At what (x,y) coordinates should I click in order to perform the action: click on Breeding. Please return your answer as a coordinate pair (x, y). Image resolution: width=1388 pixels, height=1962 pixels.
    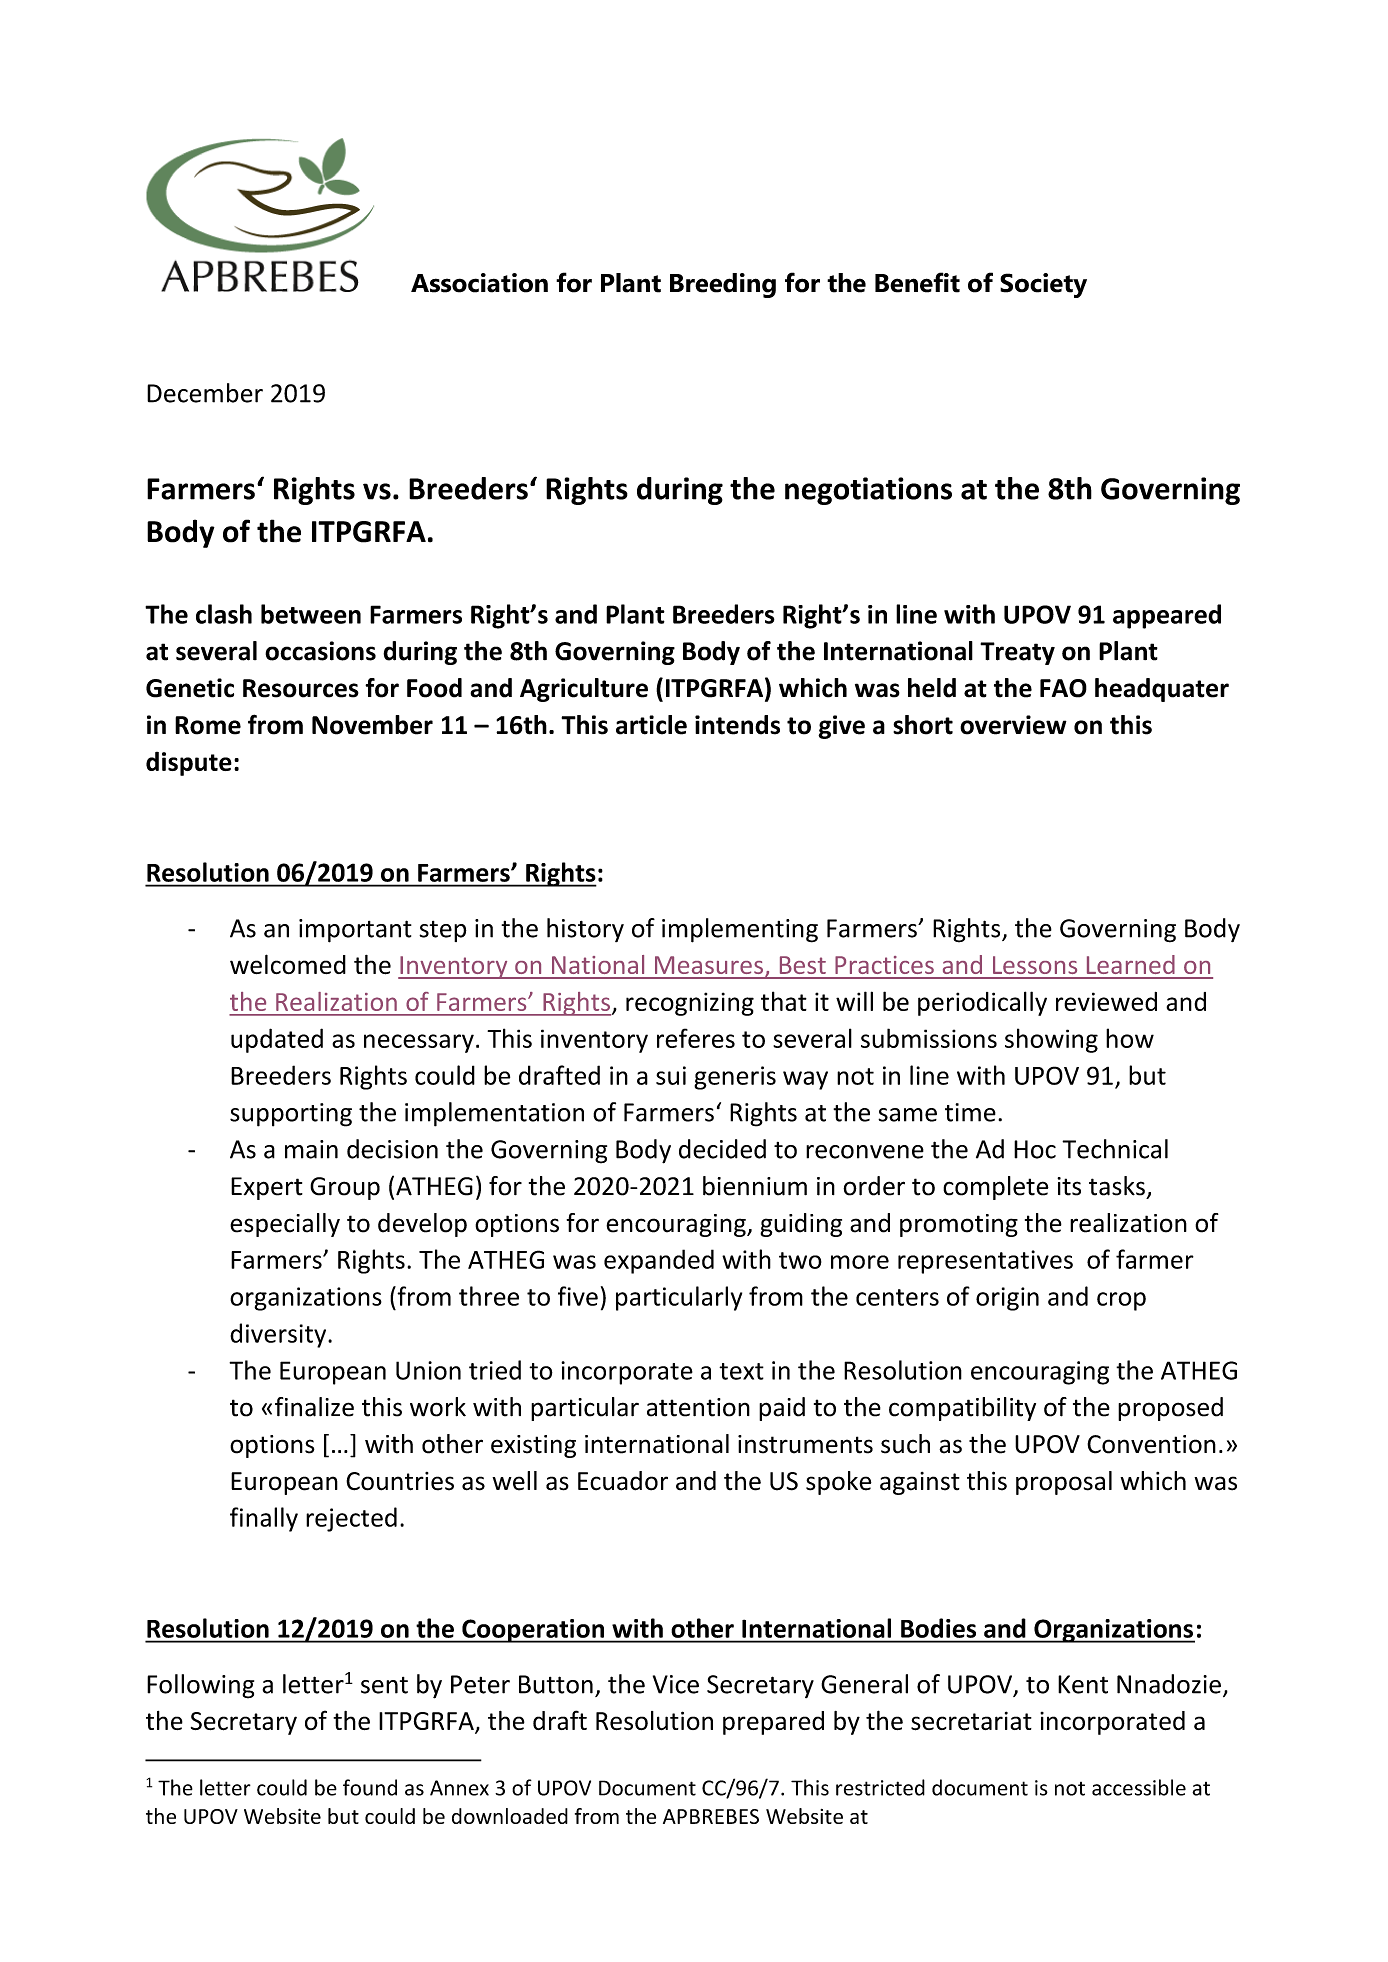
    Looking at the image, I should click on (723, 285).
